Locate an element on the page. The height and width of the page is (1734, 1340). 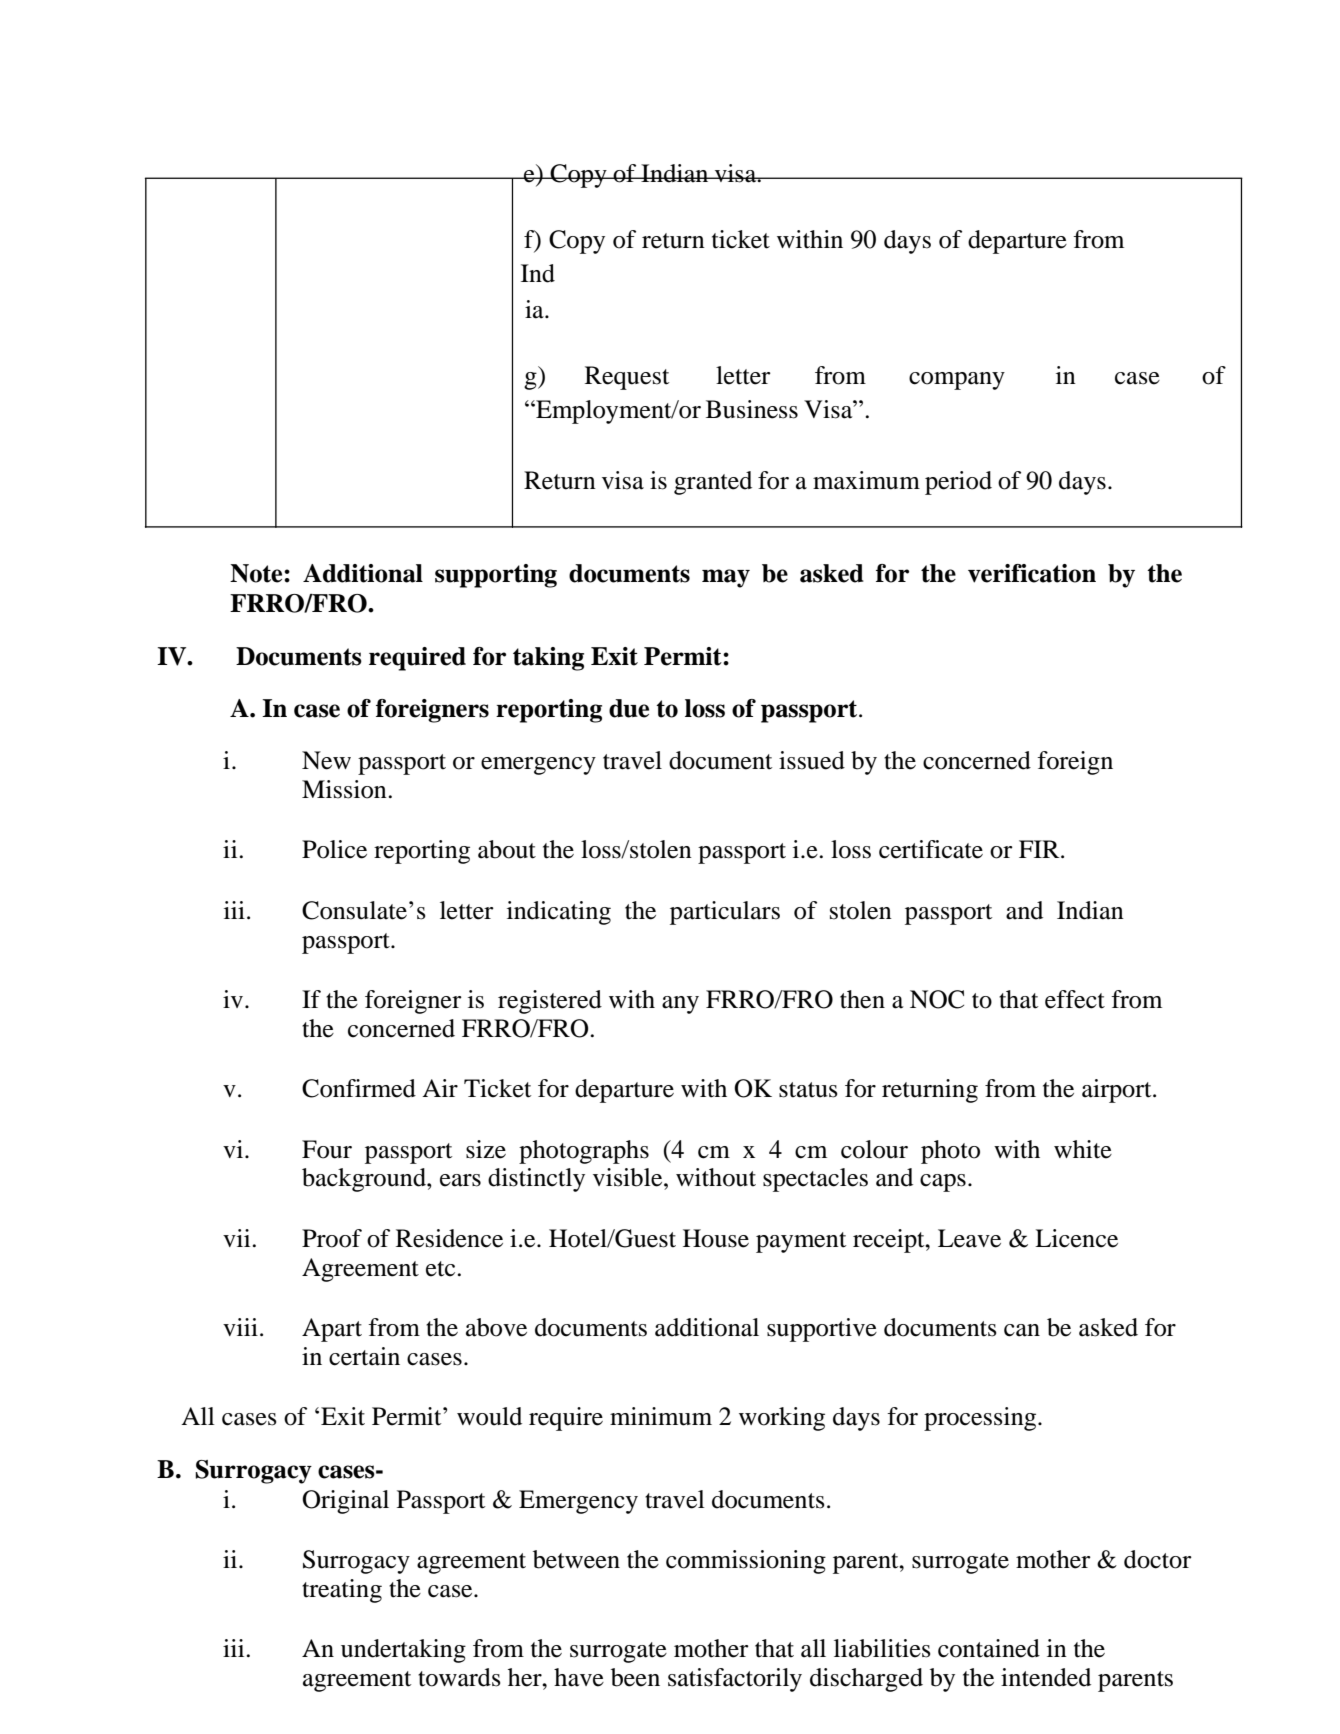
Note is located at coordinates (257, 573).
